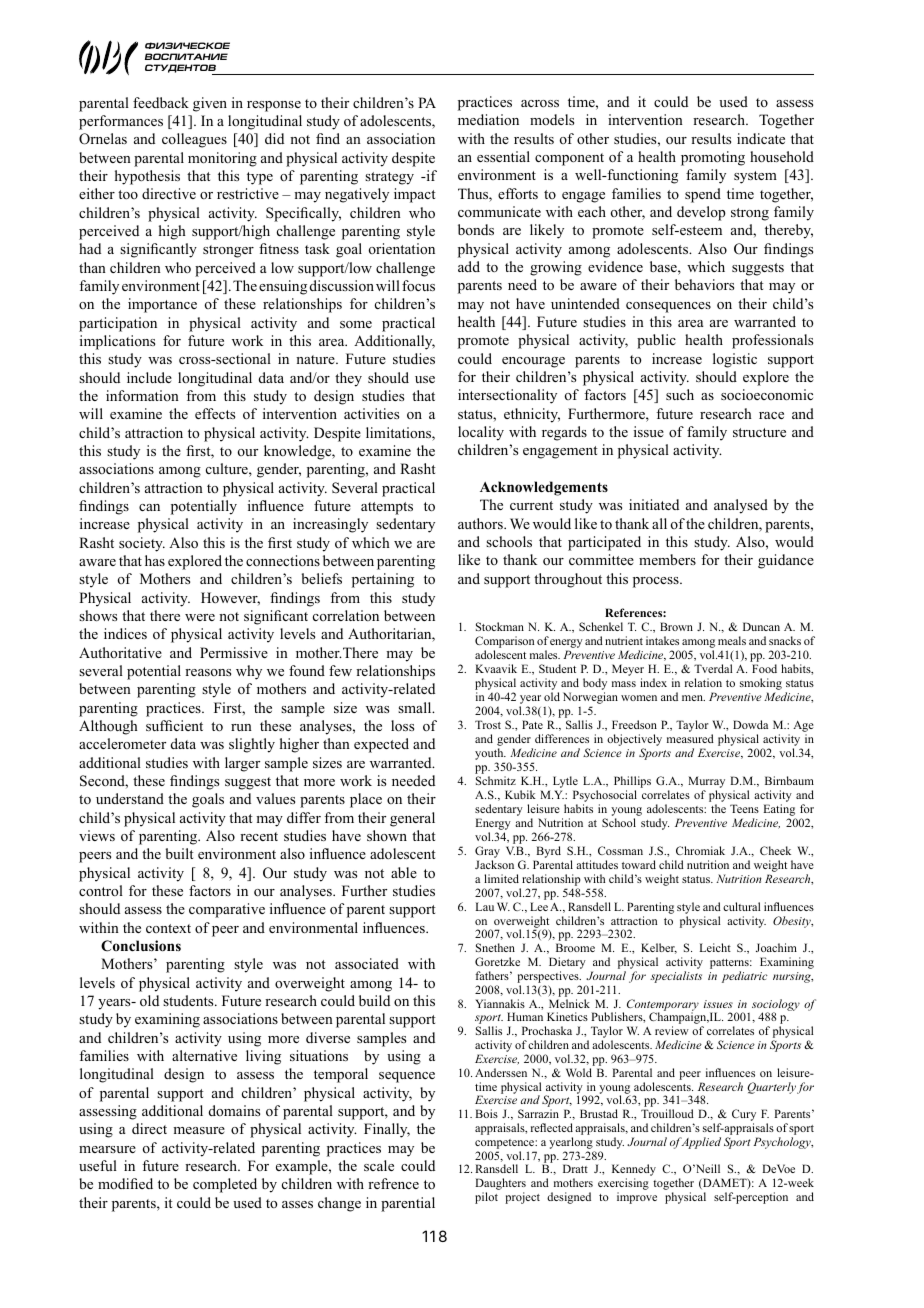  I want to click on refrence, so click(393, 1183).
